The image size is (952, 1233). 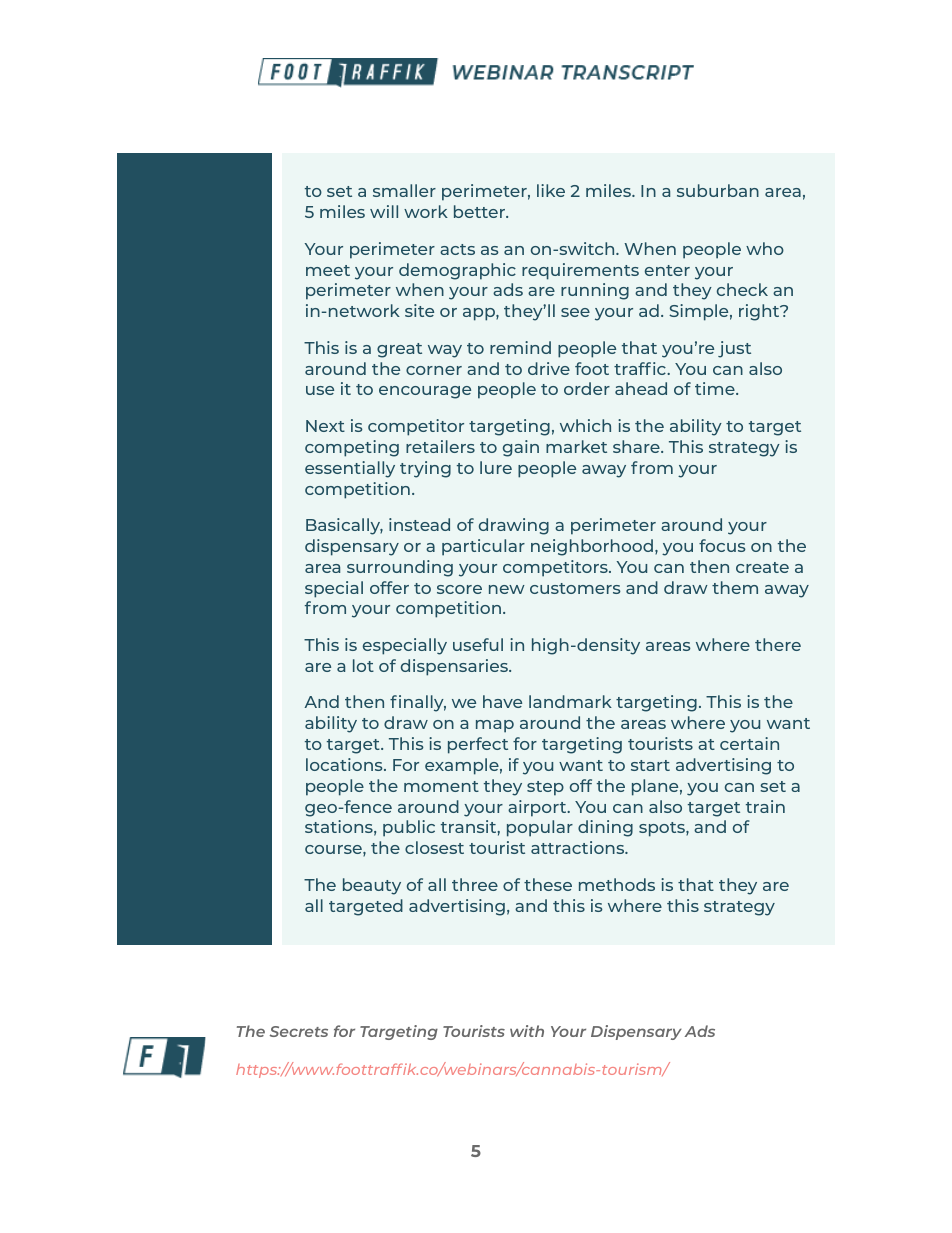 What do you see at coordinates (384, 211) in the document?
I see `will` at bounding box center [384, 211].
